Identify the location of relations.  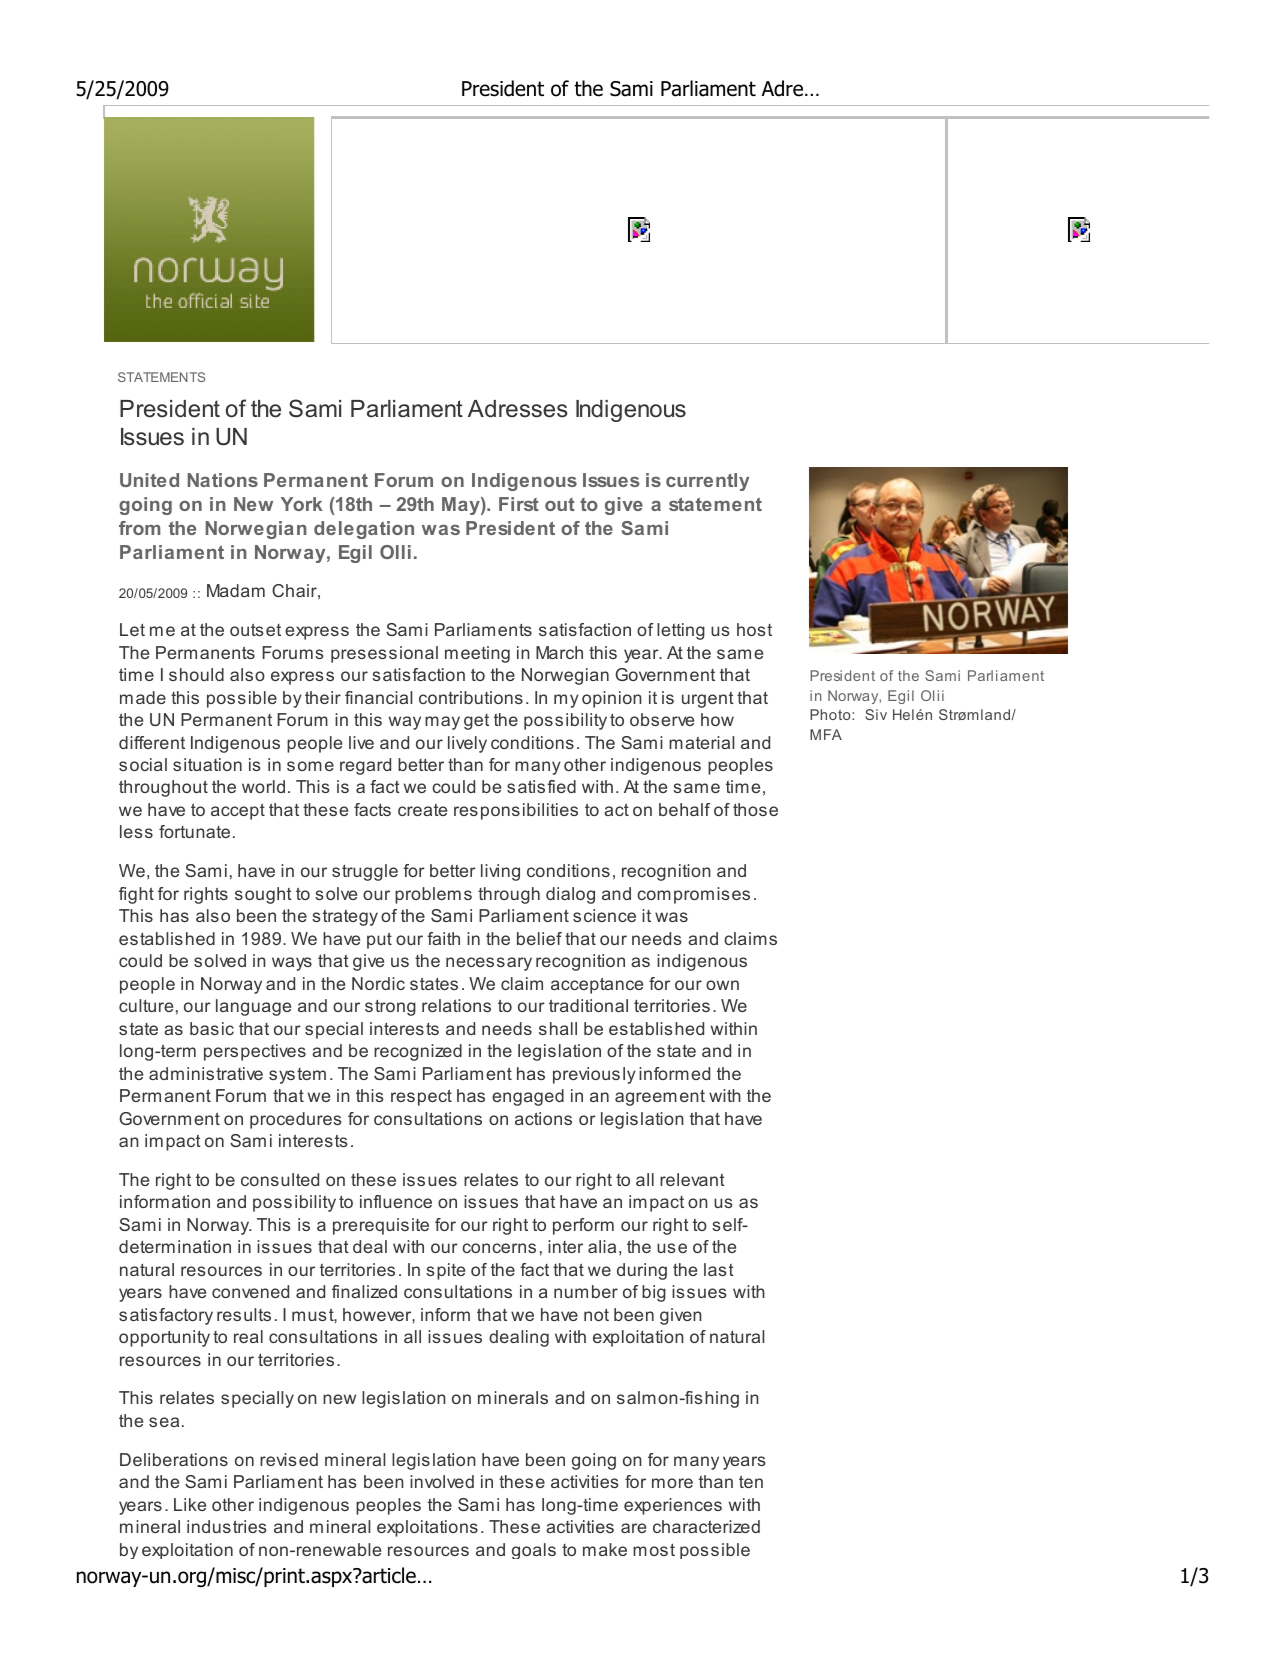
(456, 1005).
